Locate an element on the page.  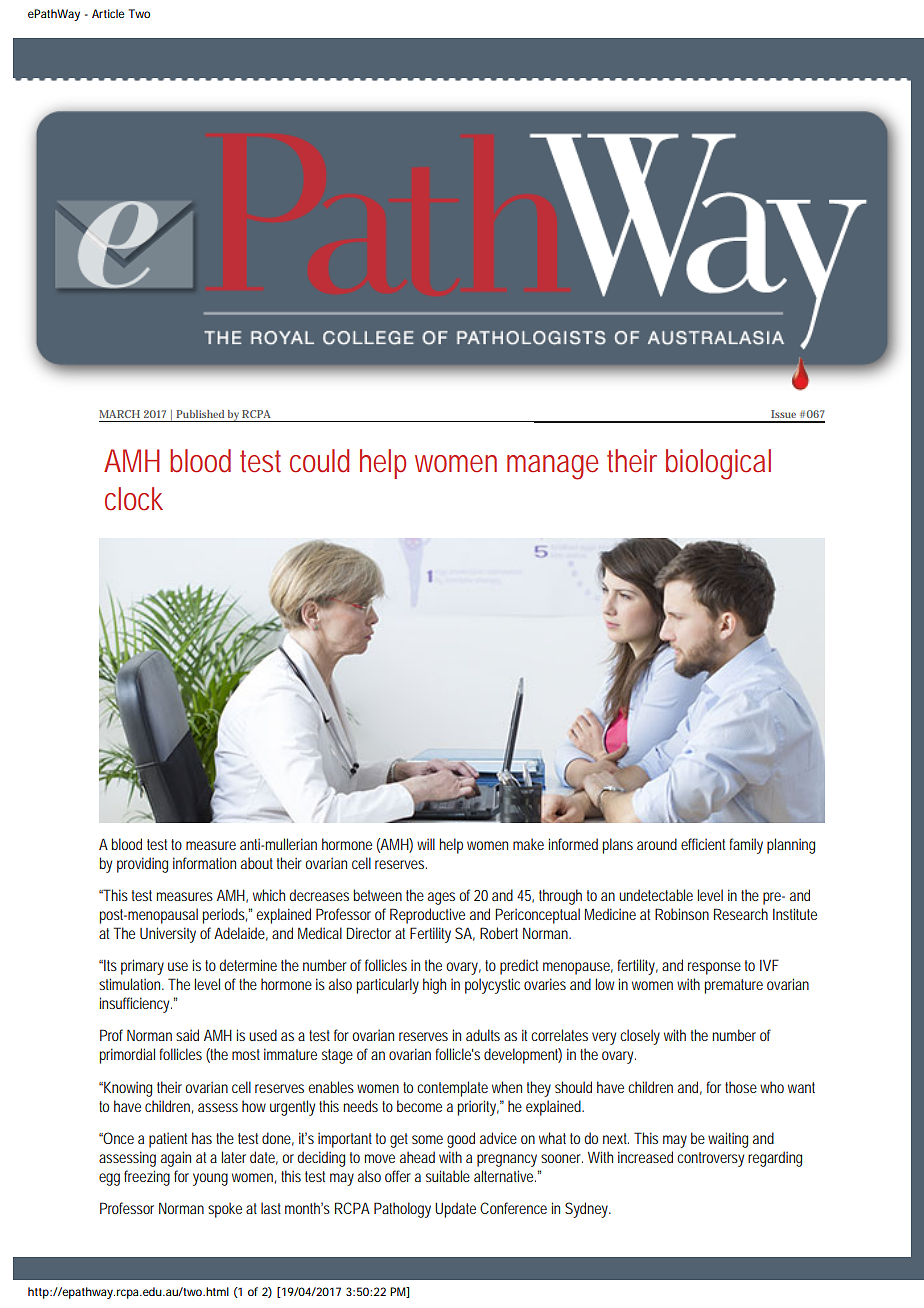
Article is located at coordinates (108, 13).
